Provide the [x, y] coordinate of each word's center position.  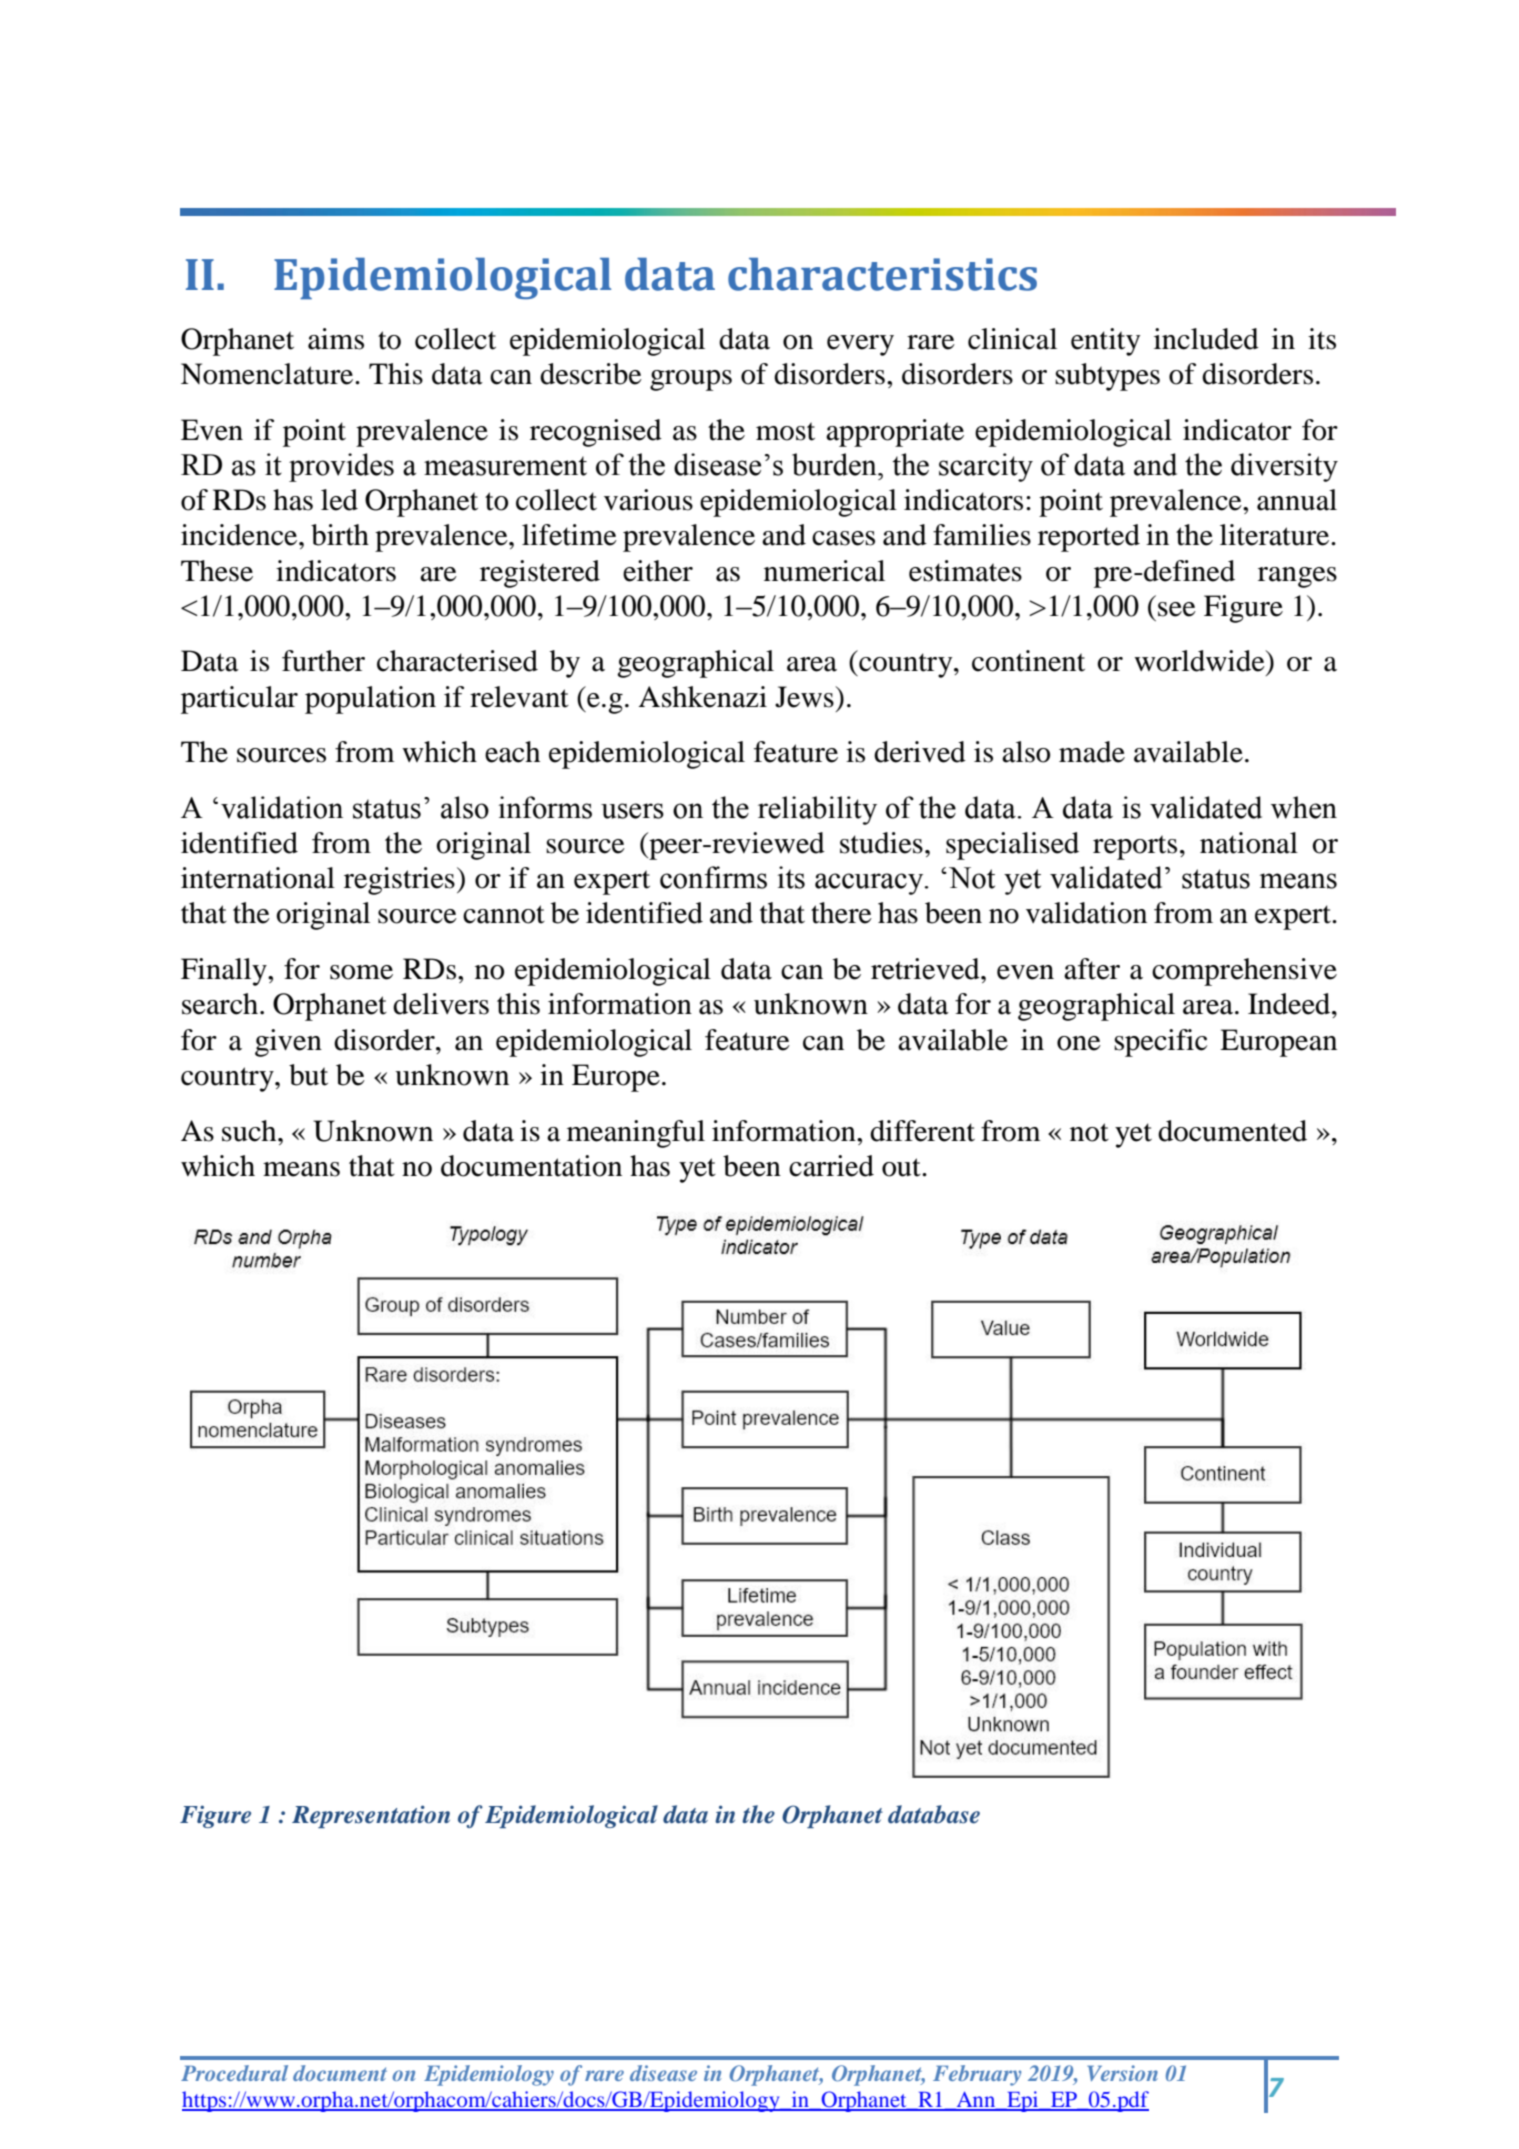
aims [336, 339]
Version [1122, 2073]
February [977, 2075]
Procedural [234, 2073]
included [1206, 339]
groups [691, 380]
